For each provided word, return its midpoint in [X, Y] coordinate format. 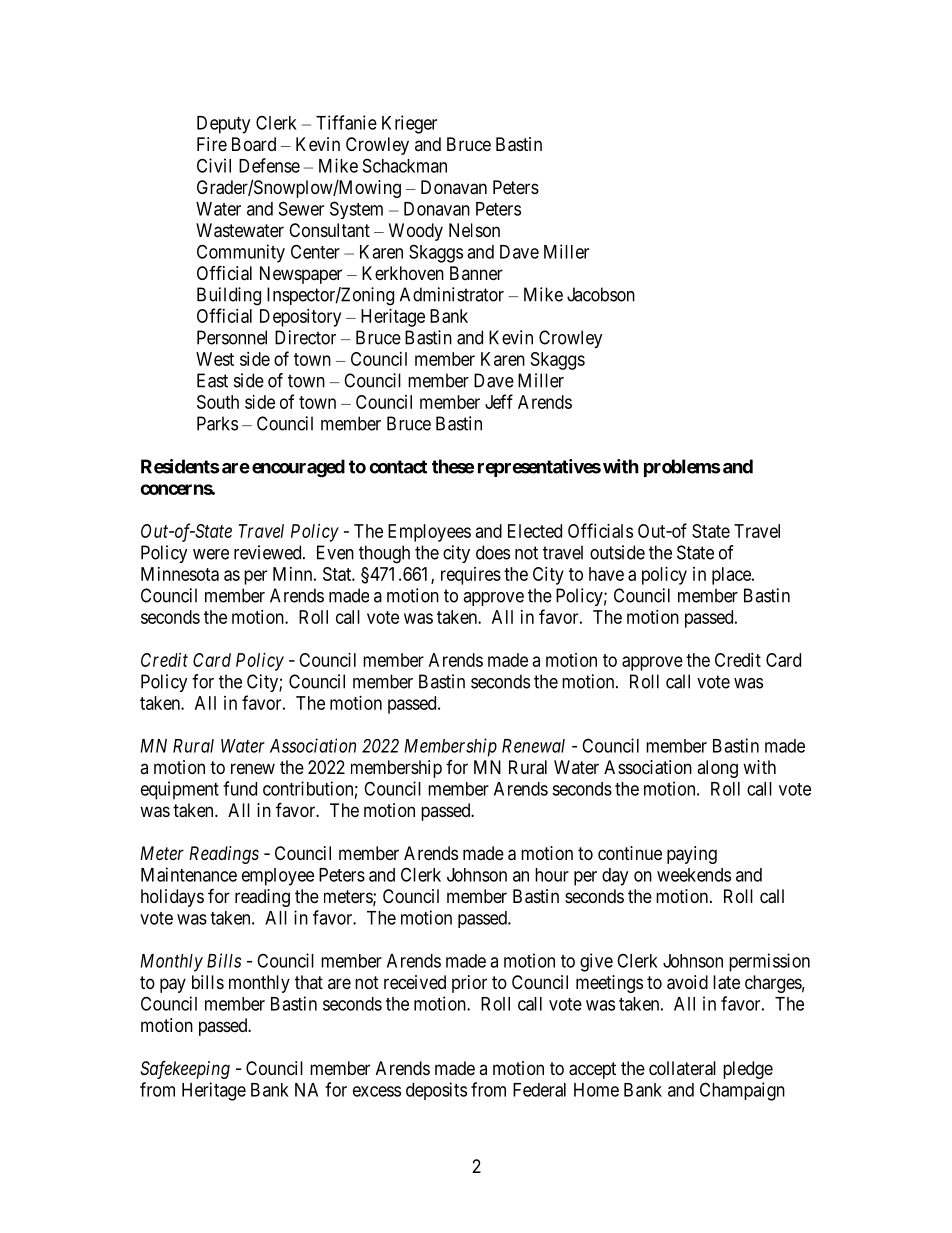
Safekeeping [185, 1070]
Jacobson [601, 294]
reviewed [269, 552]
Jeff [499, 401]
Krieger [409, 124]
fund [240, 788]
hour [552, 875]
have [606, 574]
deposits [436, 1091]
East [212, 380]
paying [692, 855]
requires [471, 576]
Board [254, 144]
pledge [748, 1070]
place [732, 576]
